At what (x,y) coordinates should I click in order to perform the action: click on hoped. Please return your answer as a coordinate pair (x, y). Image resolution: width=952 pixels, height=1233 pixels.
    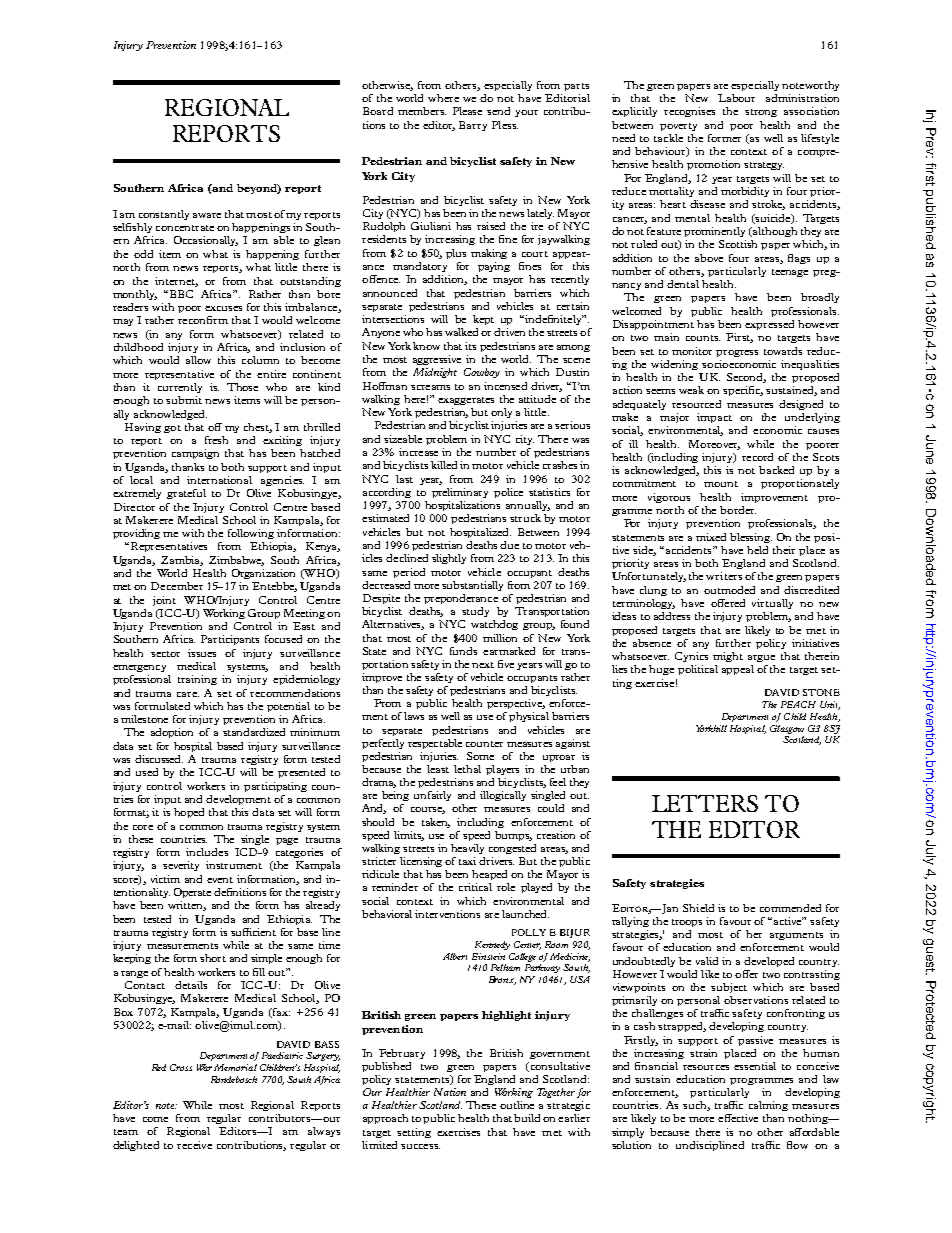
    Looking at the image, I should click on (189, 813).
